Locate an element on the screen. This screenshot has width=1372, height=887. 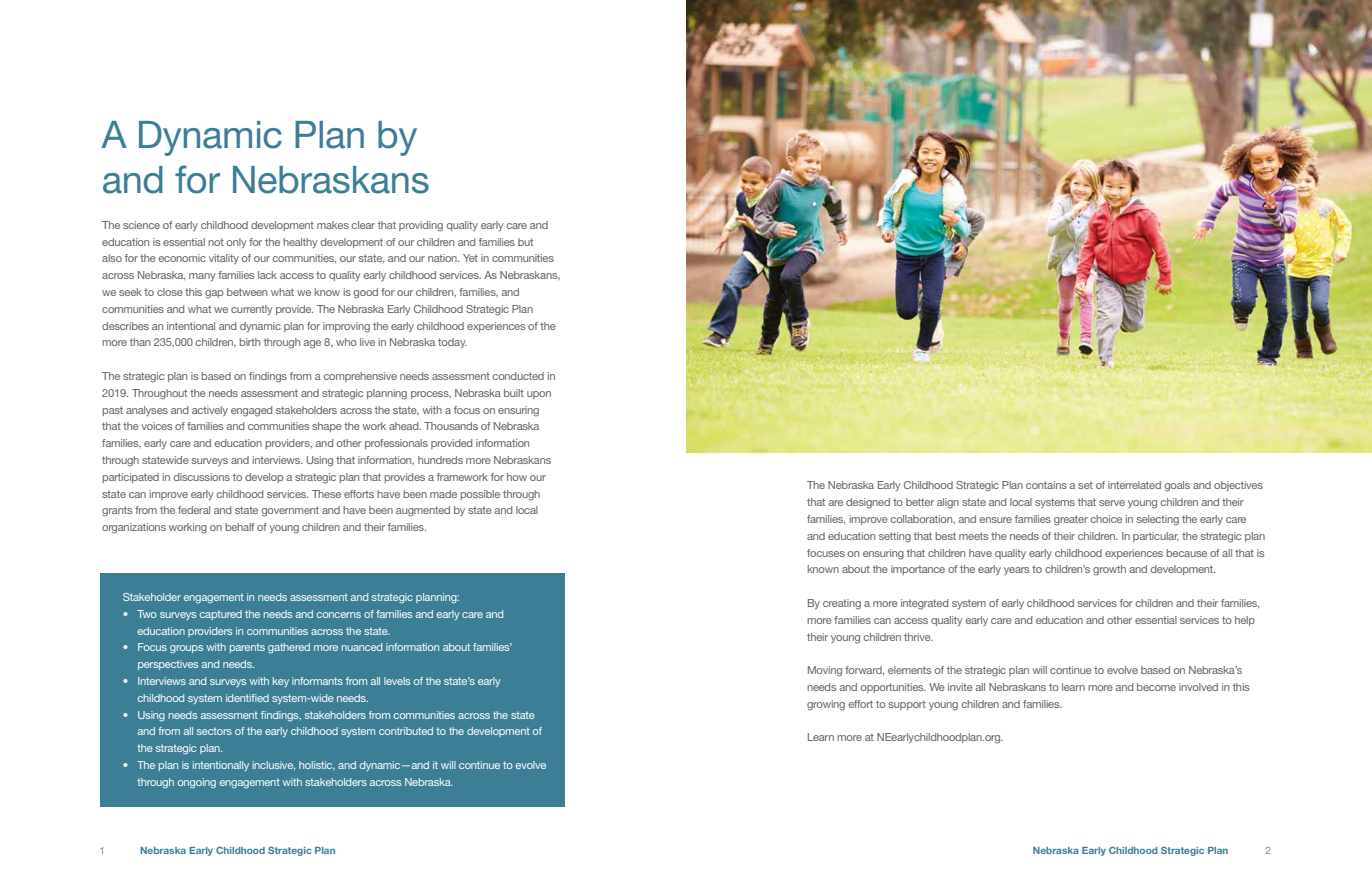
growing is located at coordinates (826, 705).
